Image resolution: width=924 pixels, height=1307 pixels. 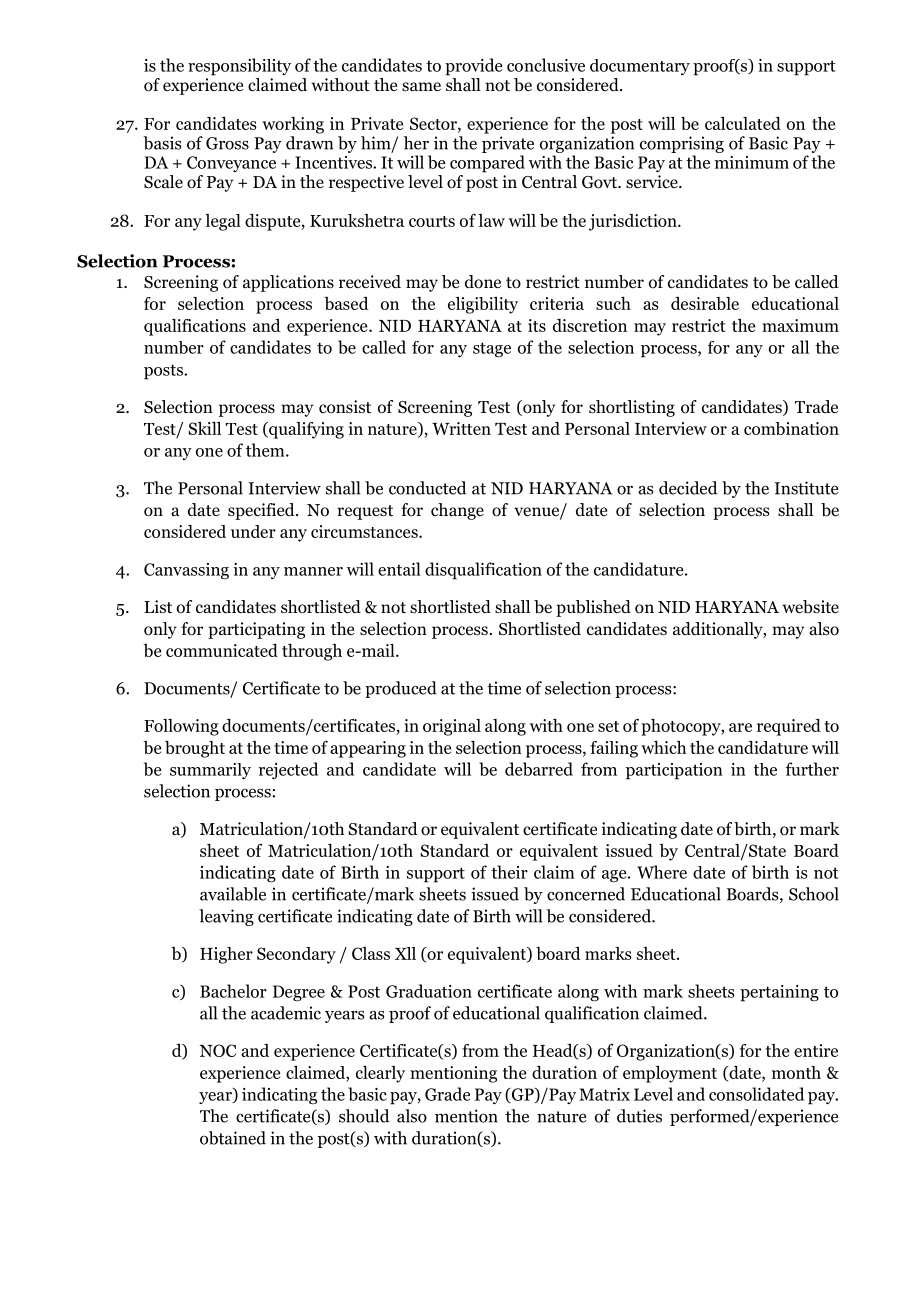 I want to click on calculated, so click(x=743, y=123).
